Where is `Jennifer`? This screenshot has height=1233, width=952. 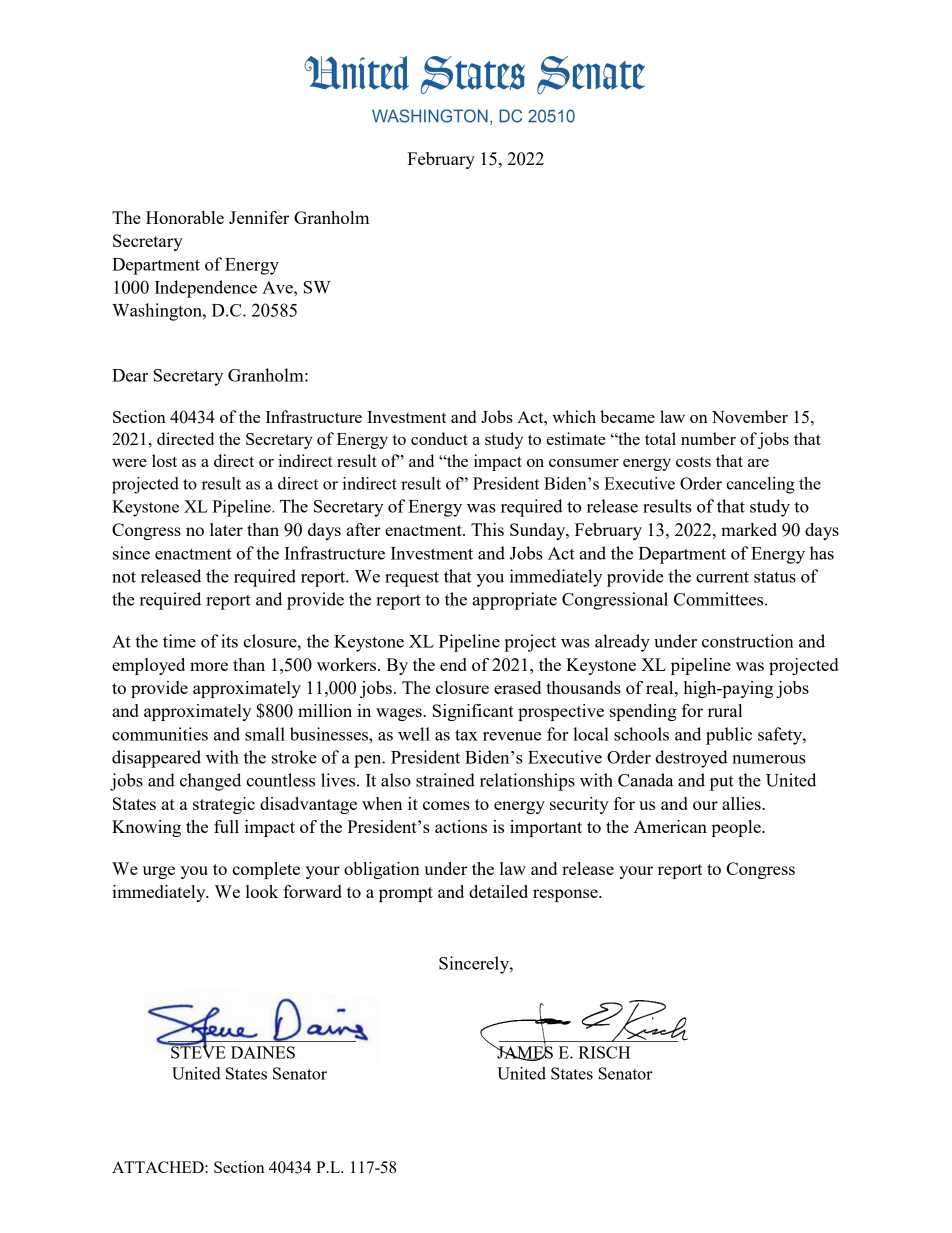 Jennifer is located at coordinates (259, 217).
